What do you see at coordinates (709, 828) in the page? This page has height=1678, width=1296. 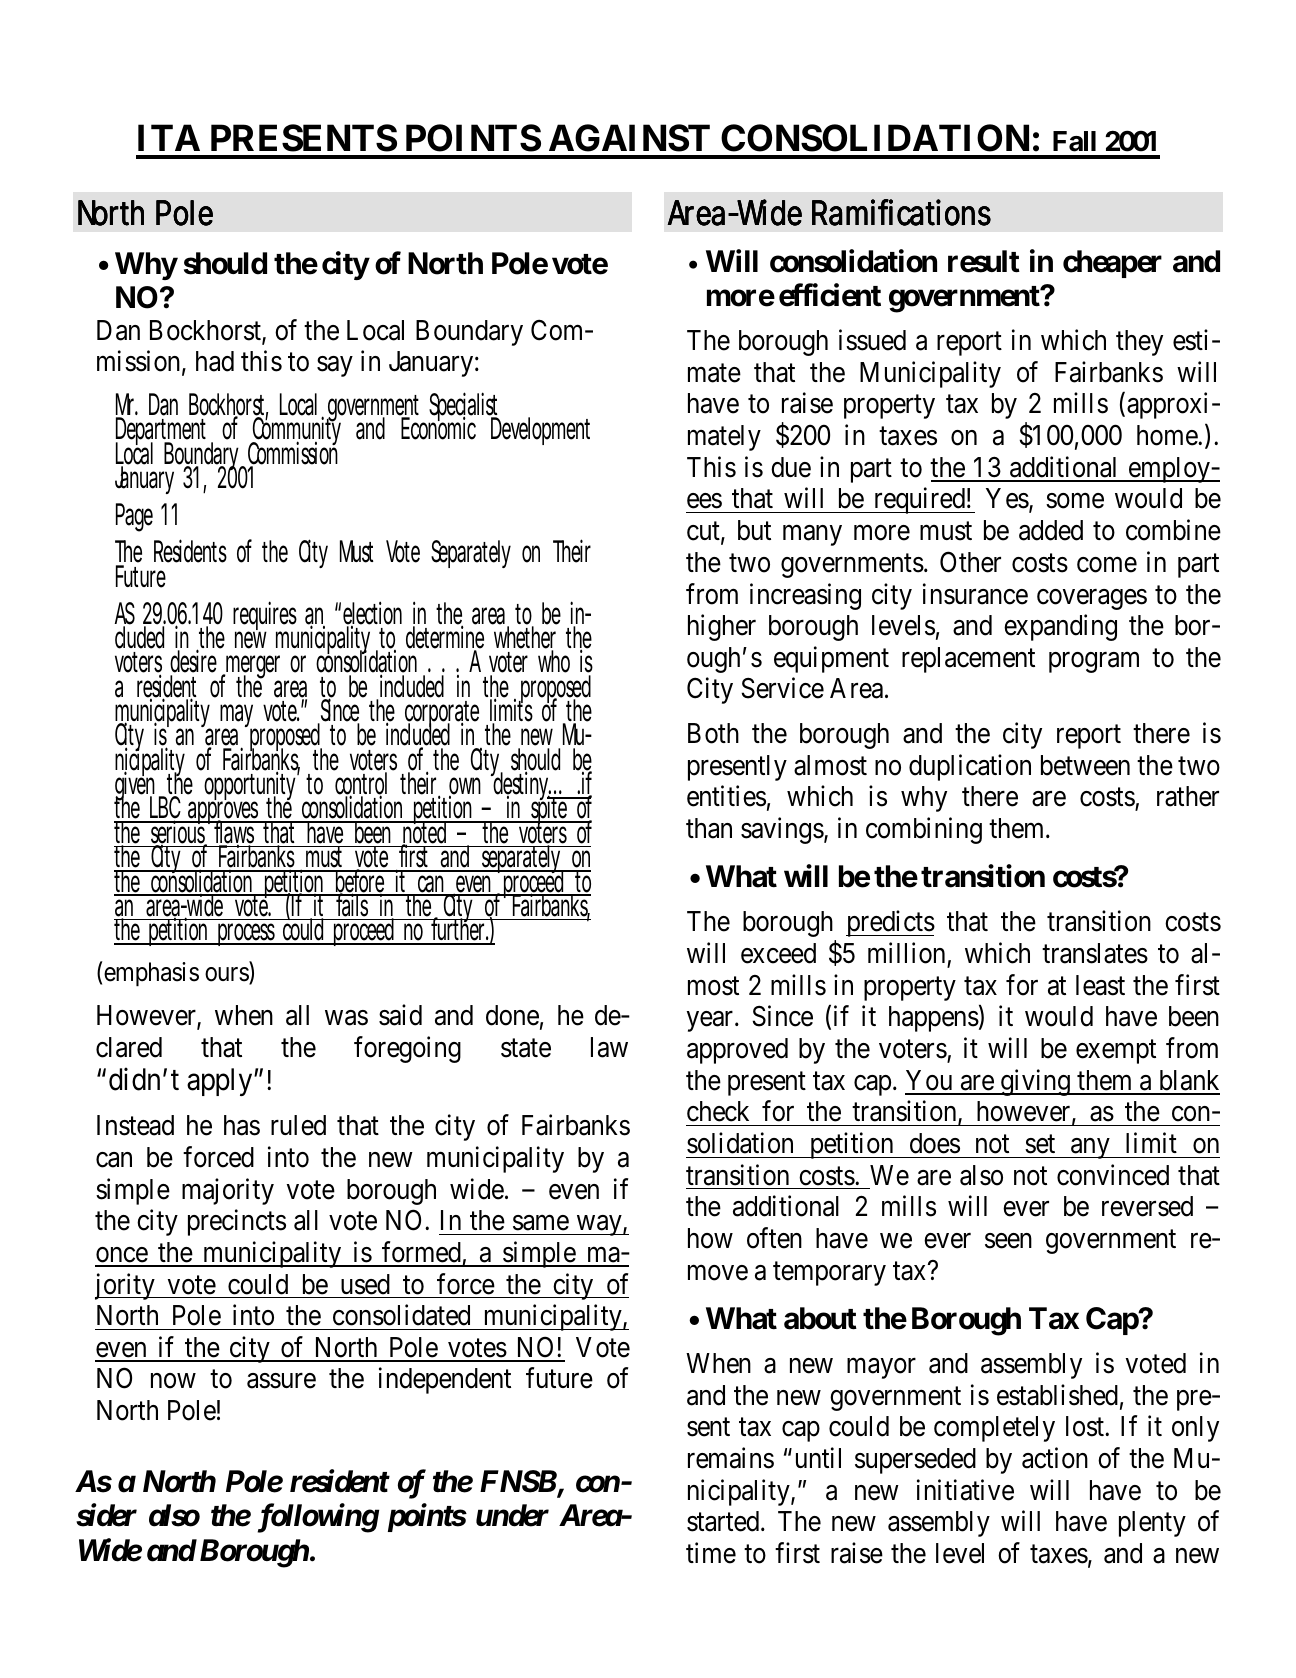 I see `than` at bounding box center [709, 828].
